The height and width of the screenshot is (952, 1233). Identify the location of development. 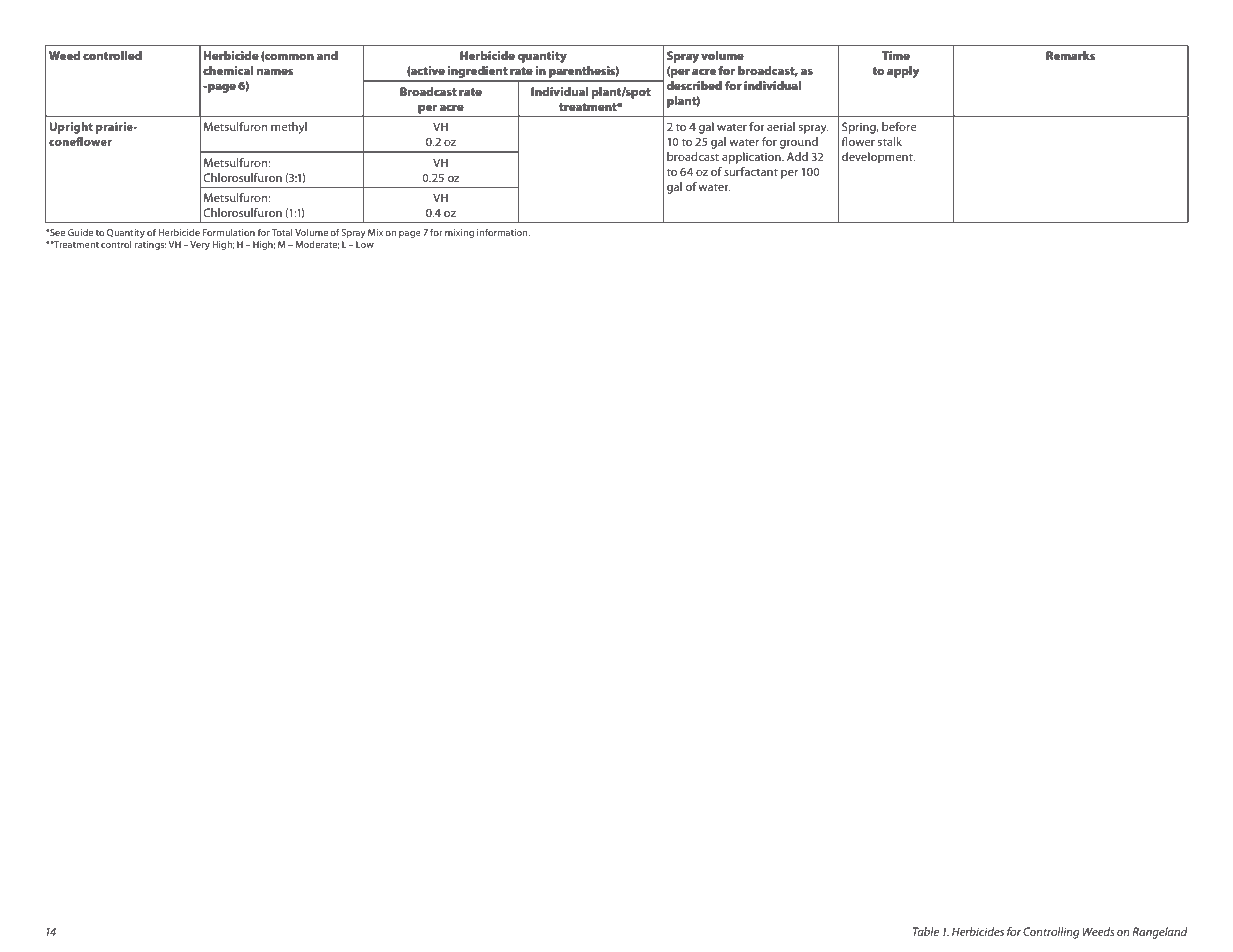
(878, 158).
